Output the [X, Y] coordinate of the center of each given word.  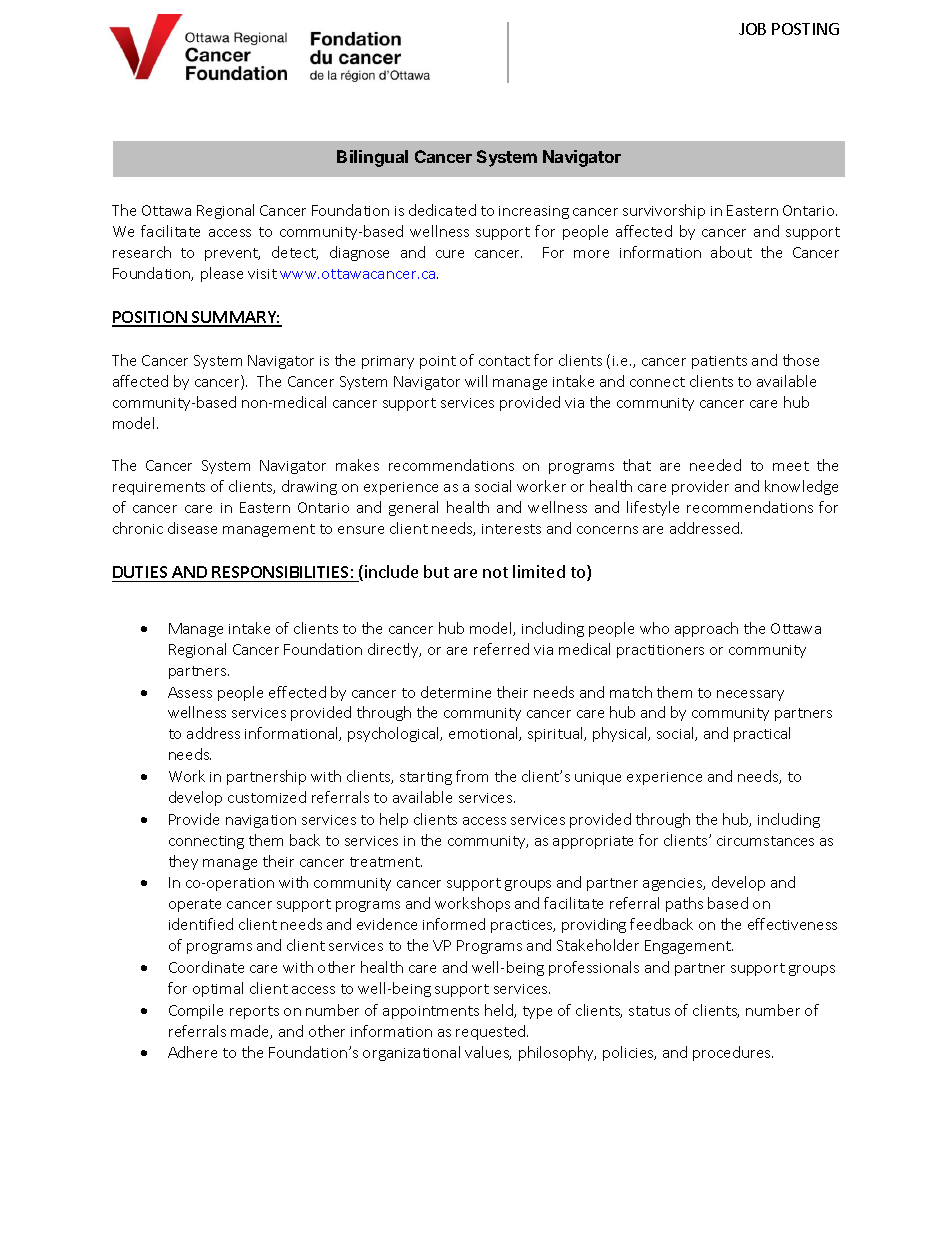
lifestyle [653, 508]
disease [192, 528]
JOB [752, 29]
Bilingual [372, 158]
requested [492, 1032]
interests [511, 529]
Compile [196, 1011]
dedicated [442, 210]
